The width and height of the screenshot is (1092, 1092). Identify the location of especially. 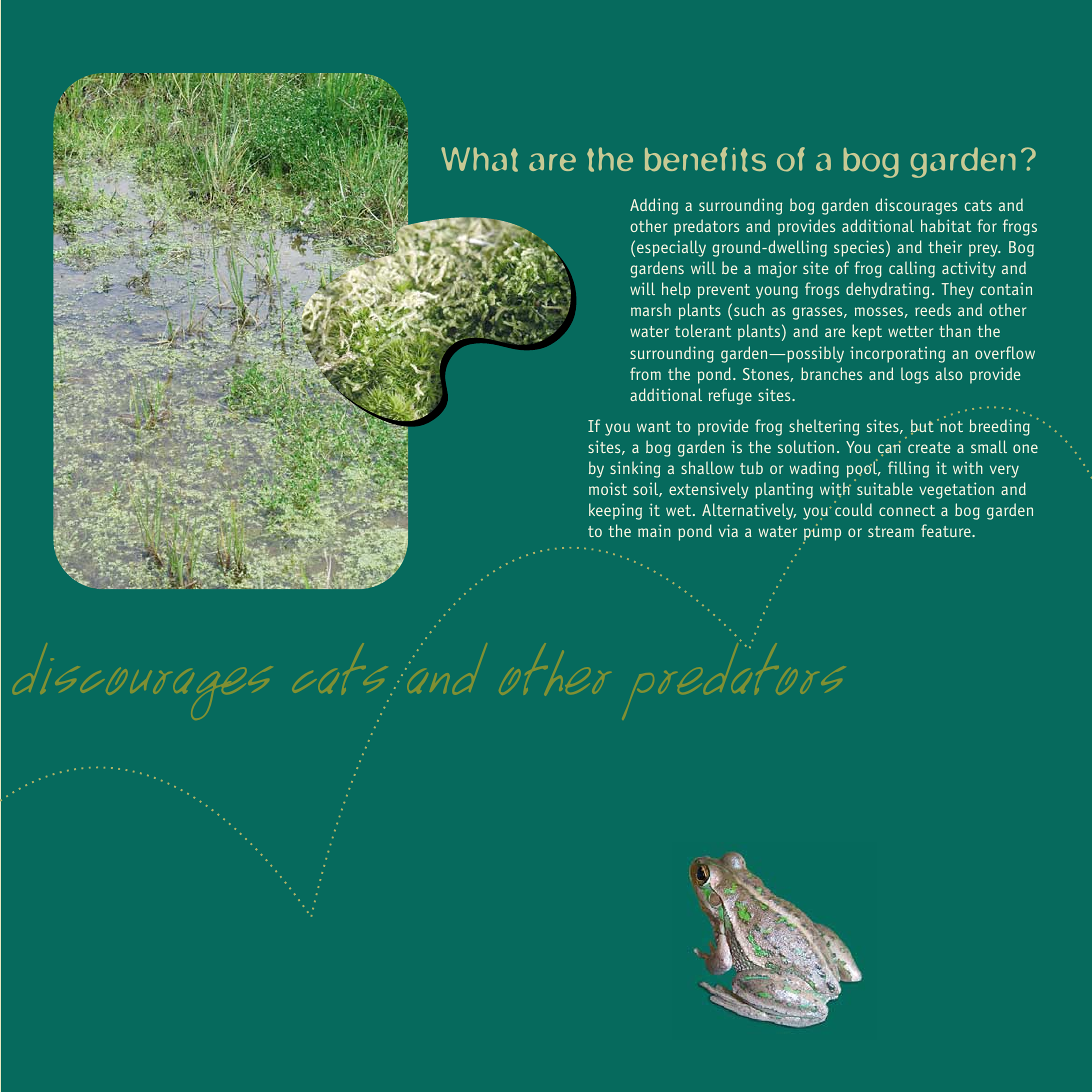
(671, 248).
